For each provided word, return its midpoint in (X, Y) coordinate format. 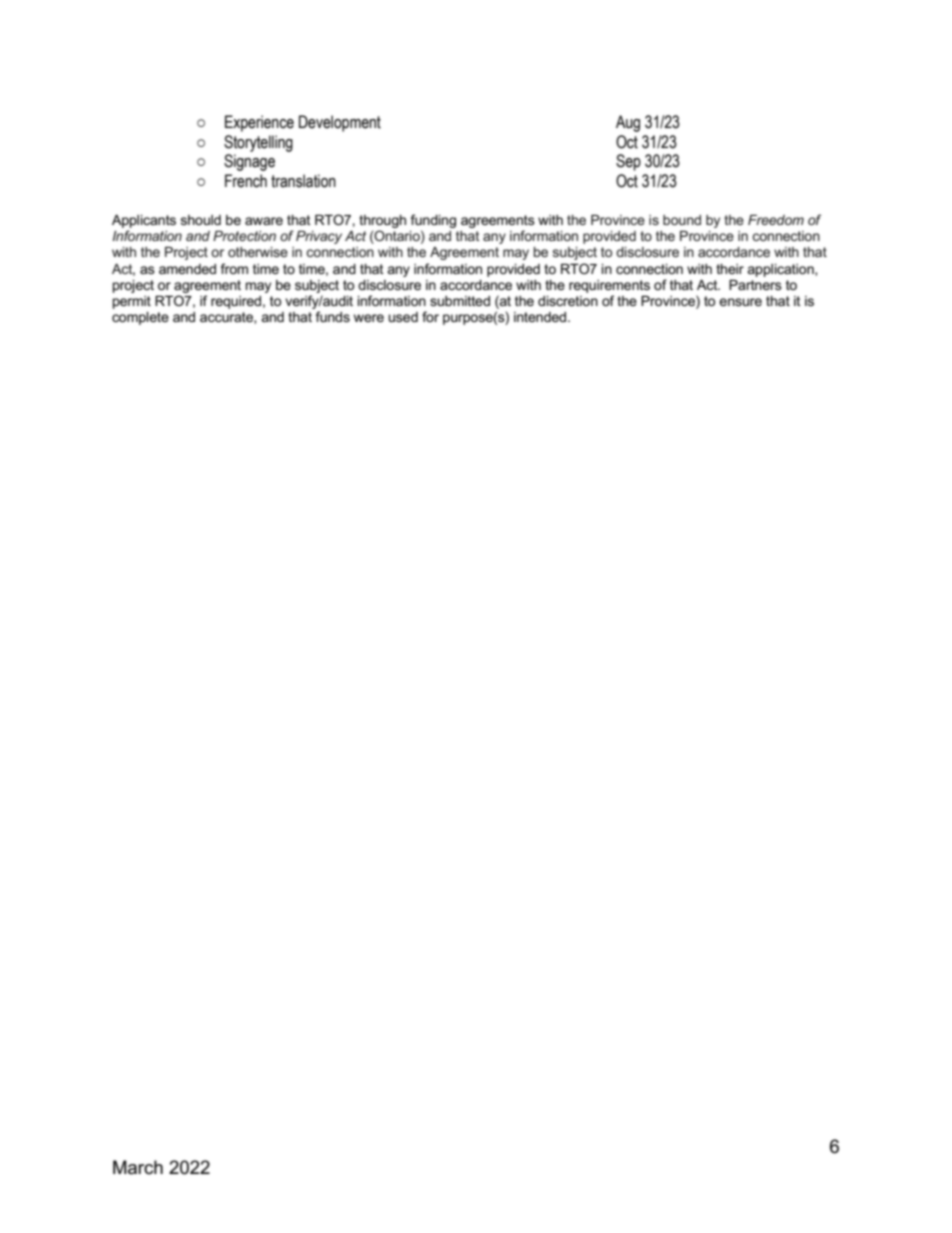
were (369, 318)
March (138, 1167)
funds (333, 316)
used (403, 317)
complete (140, 318)
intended (541, 317)
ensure (740, 302)
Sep (628, 162)
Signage (249, 162)
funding (433, 222)
